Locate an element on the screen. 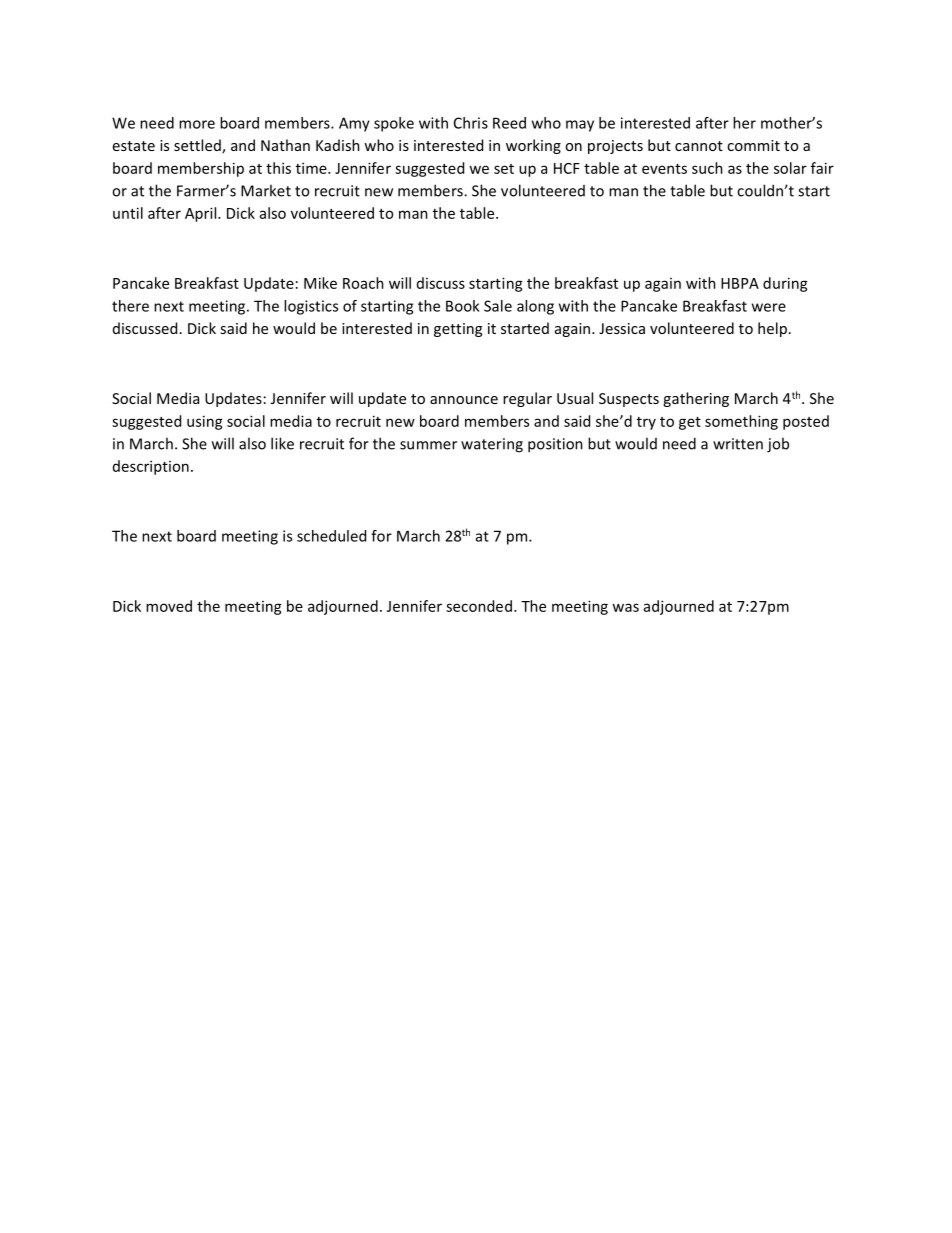 The width and height of the screenshot is (952, 1233). commit is located at coordinates (753, 145).
